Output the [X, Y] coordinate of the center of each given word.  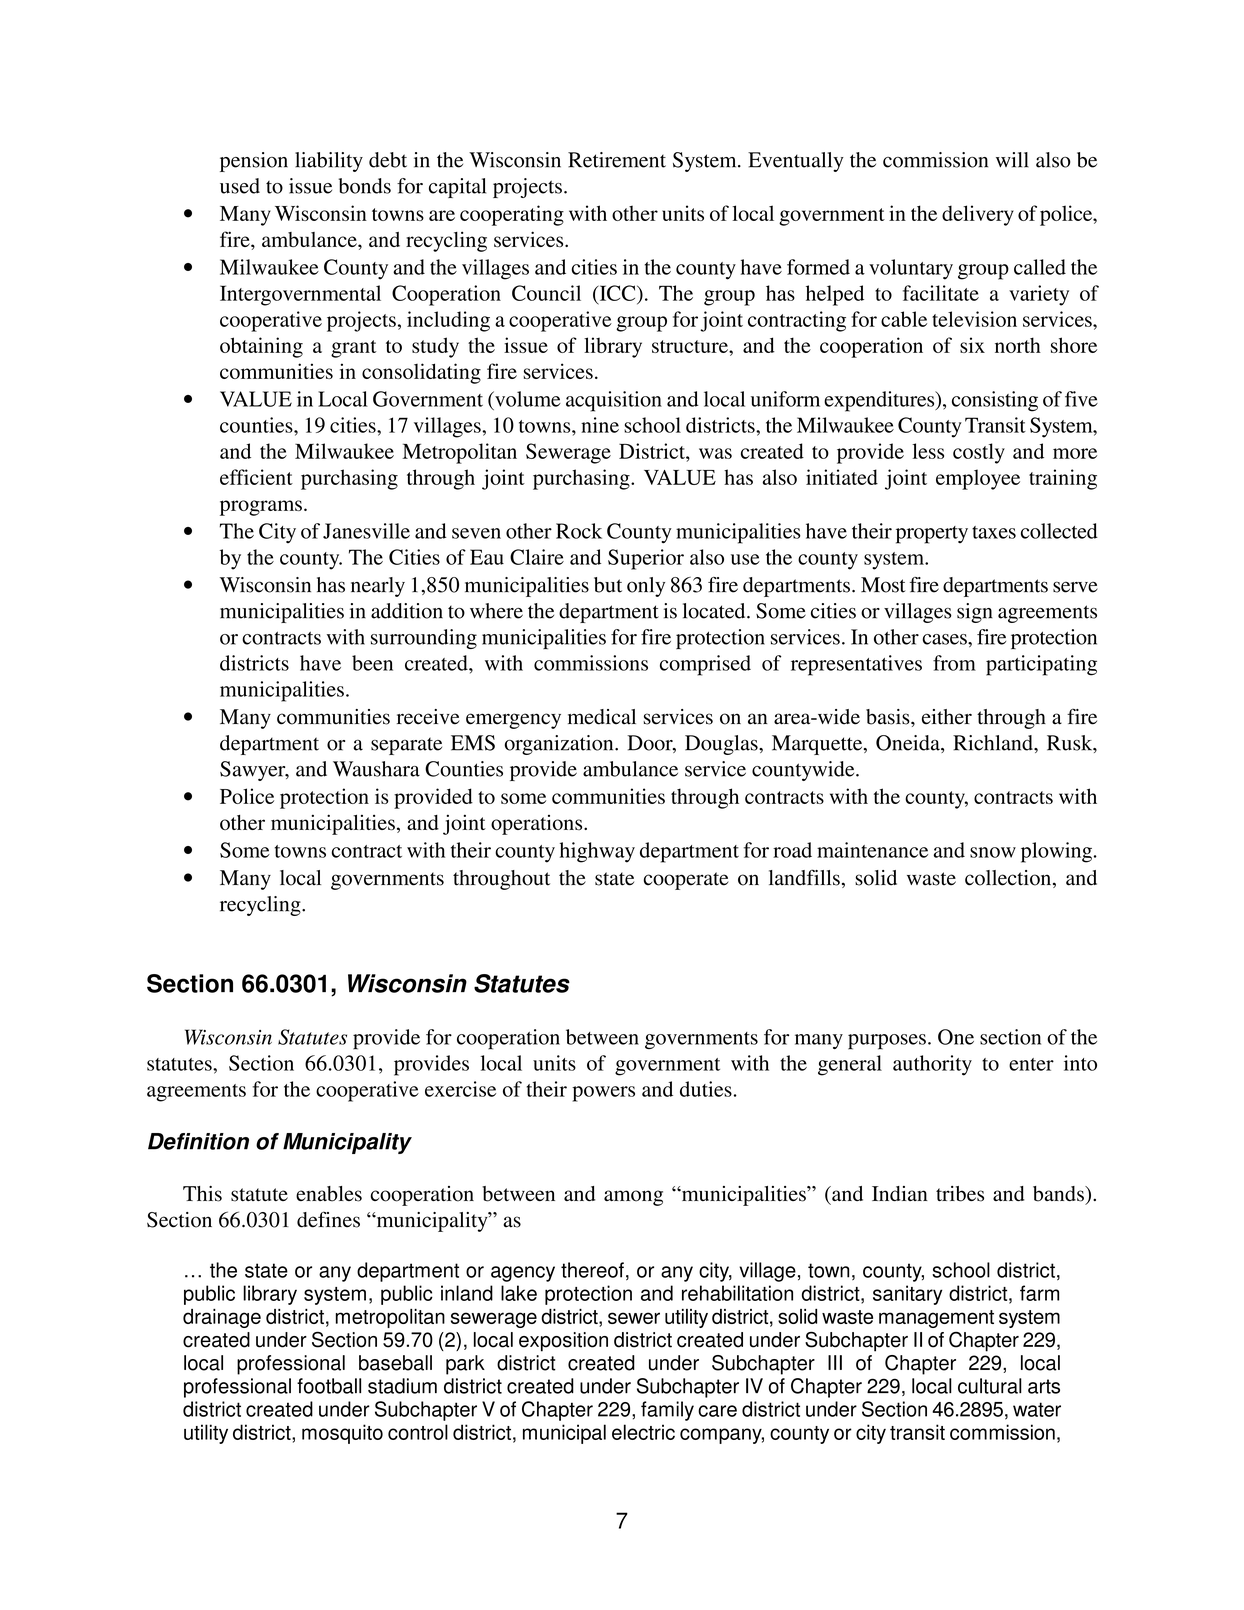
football [329, 1386]
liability [329, 162]
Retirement [617, 160]
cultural [990, 1386]
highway [597, 852]
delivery [978, 215]
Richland [994, 743]
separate [406, 746]
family [667, 1411]
